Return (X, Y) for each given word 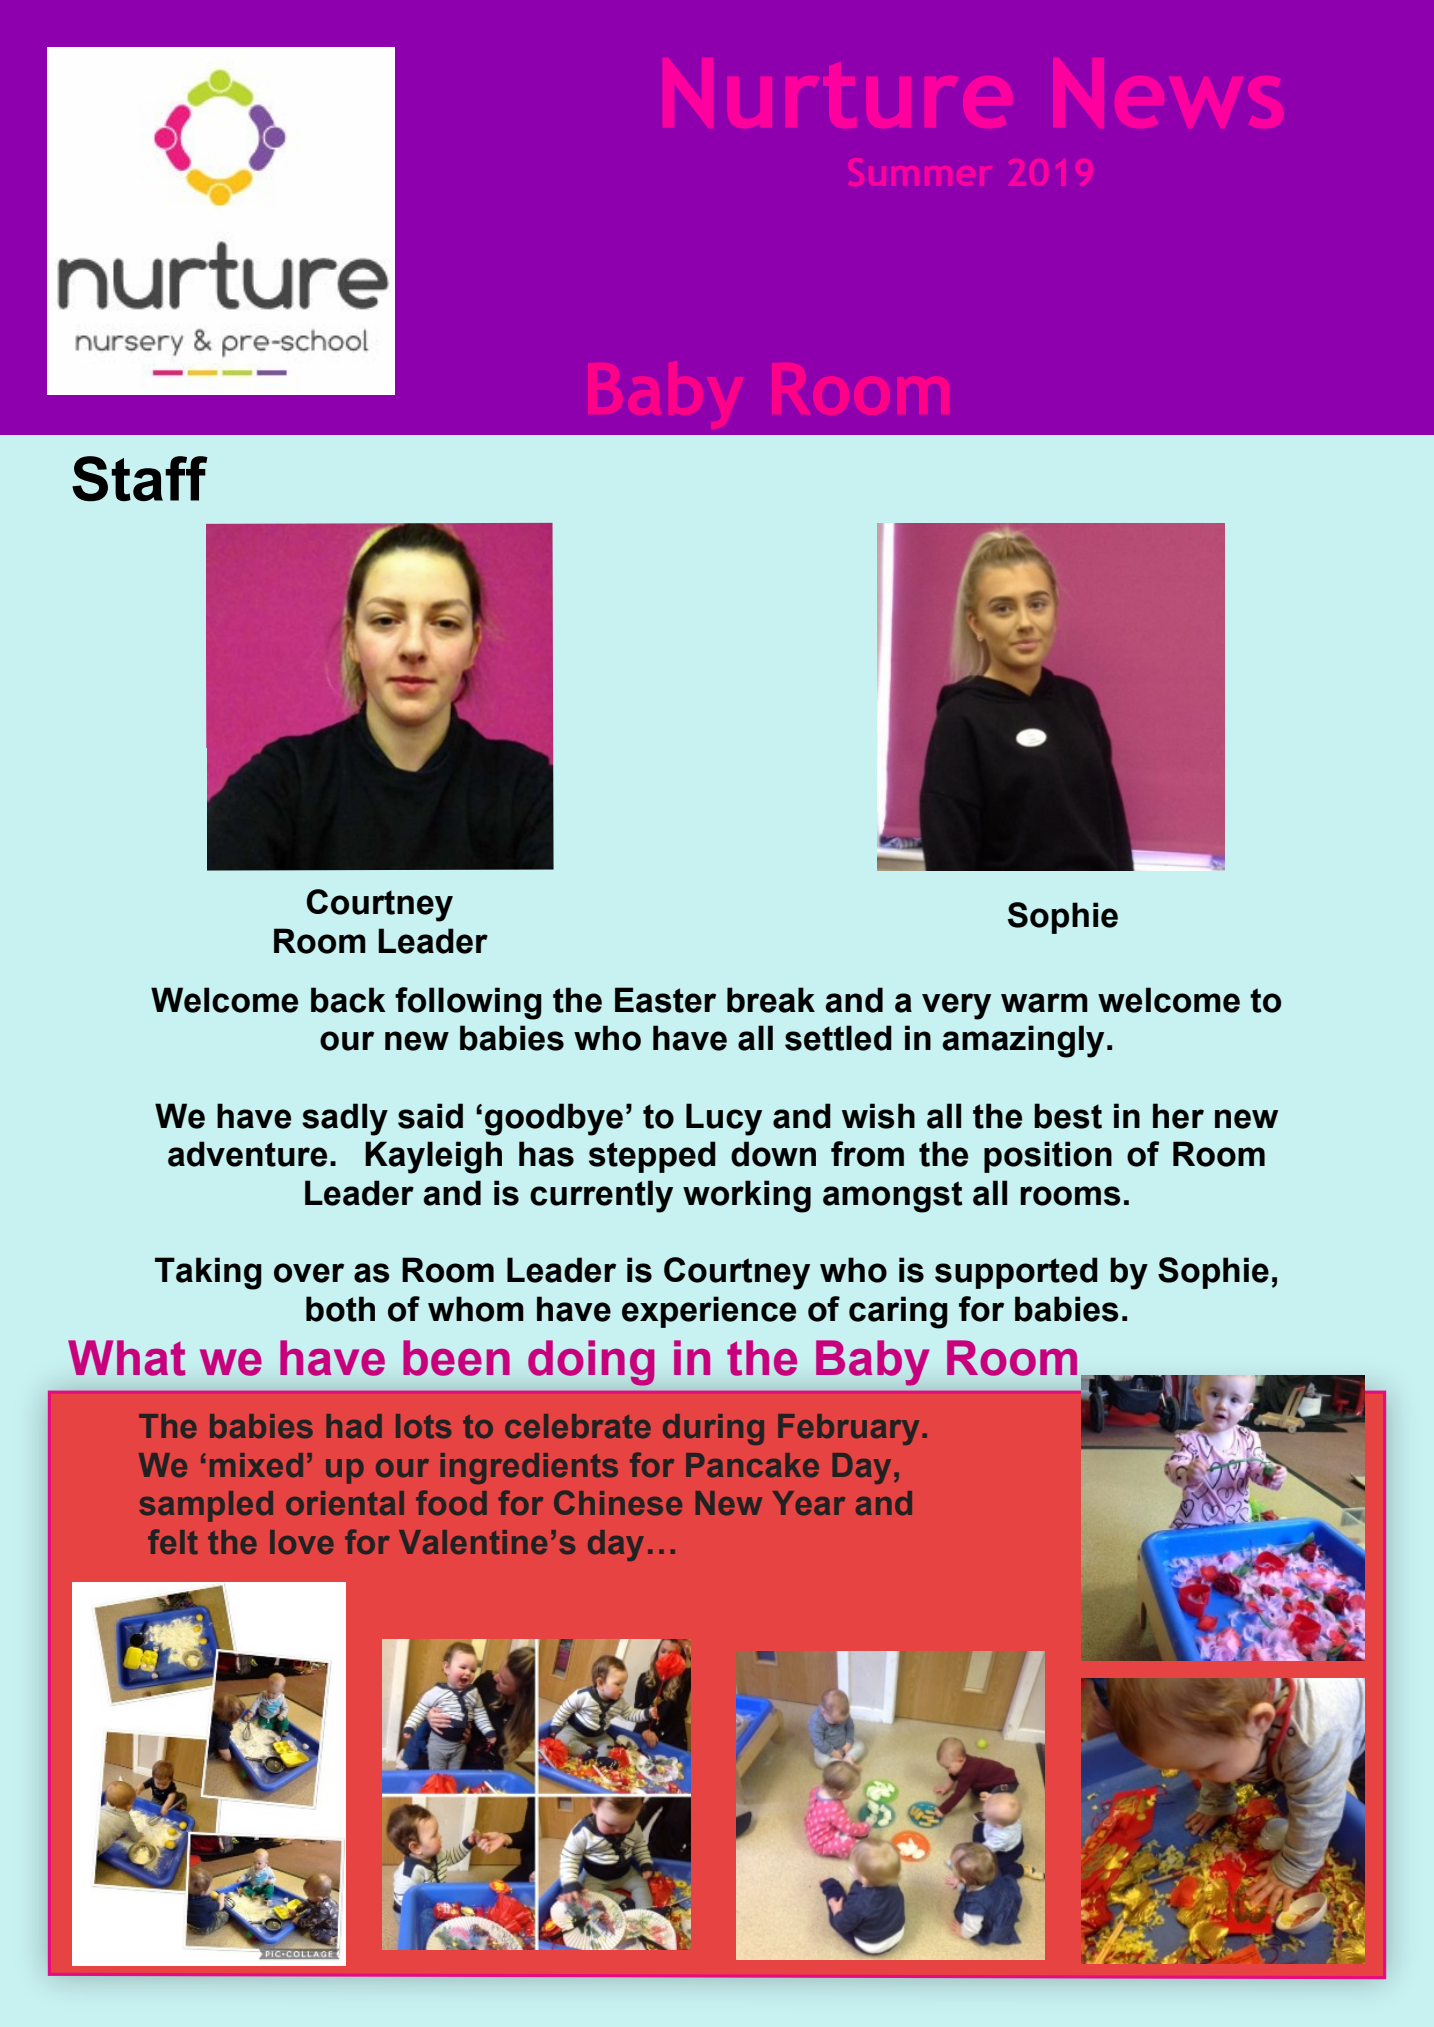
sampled (206, 1506)
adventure (247, 1154)
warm (1044, 1003)
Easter (665, 1000)
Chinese (618, 1503)
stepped (652, 1157)
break (771, 1000)
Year (808, 1503)
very (956, 1006)
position (1048, 1157)
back (348, 1000)
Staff (140, 479)
